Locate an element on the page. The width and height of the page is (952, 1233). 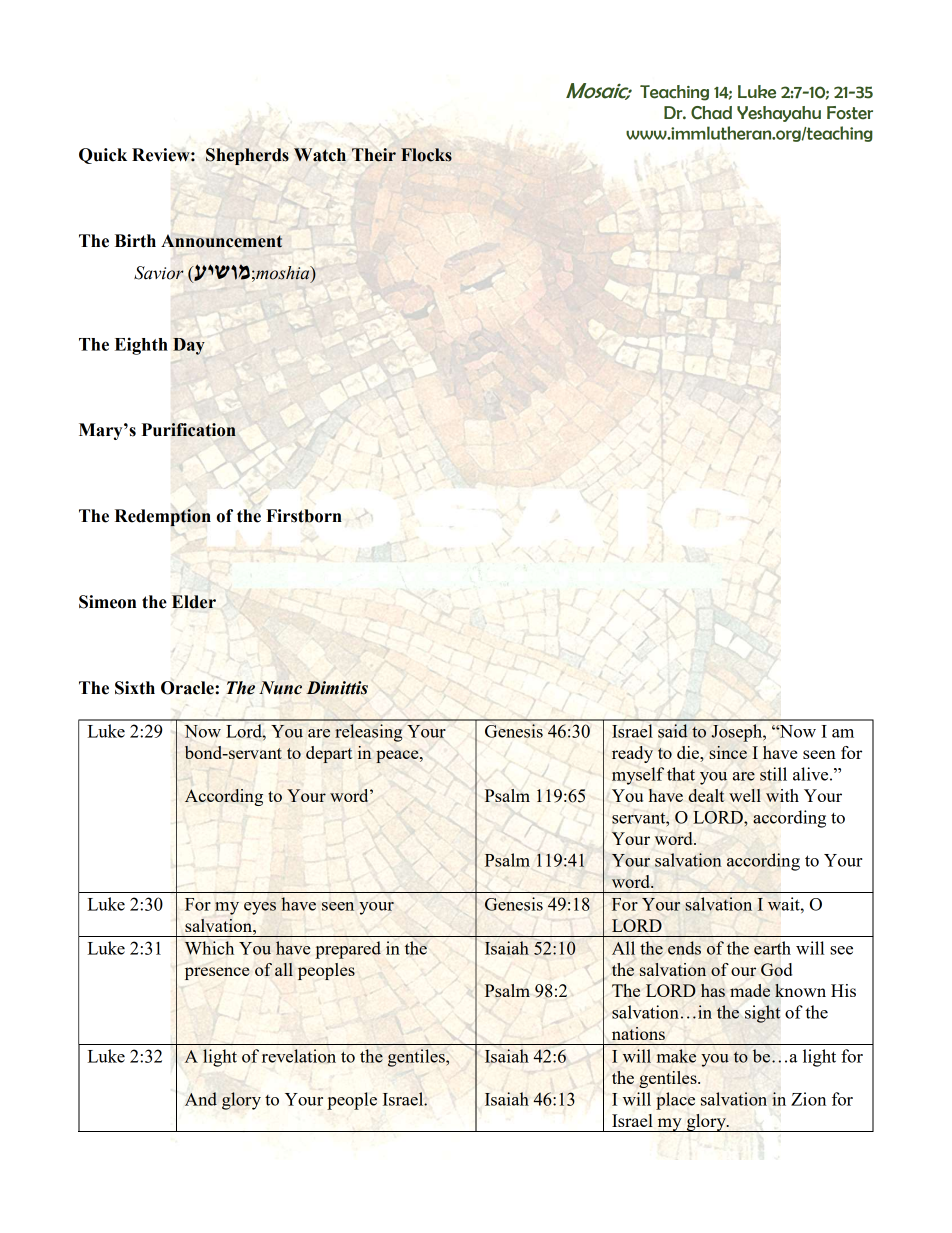
Shepherds is located at coordinates (247, 156).
